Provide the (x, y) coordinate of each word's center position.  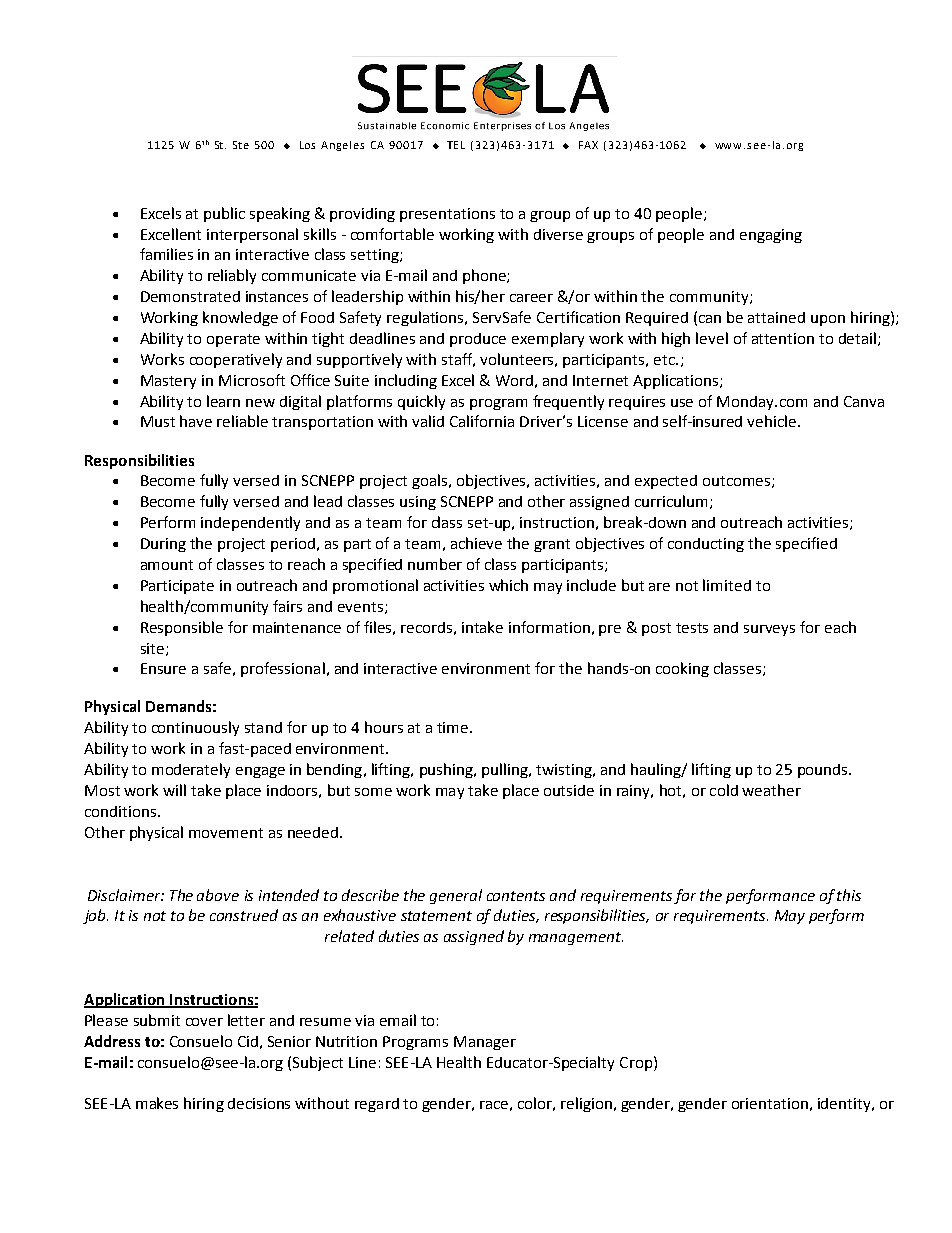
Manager (485, 1043)
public (224, 214)
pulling (506, 770)
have (196, 421)
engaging (771, 236)
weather (771, 790)
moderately (191, 770)
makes (157, 1103)
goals (431, 481)
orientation (770, 1103)
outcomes (738, 482)
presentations (447, 215)
